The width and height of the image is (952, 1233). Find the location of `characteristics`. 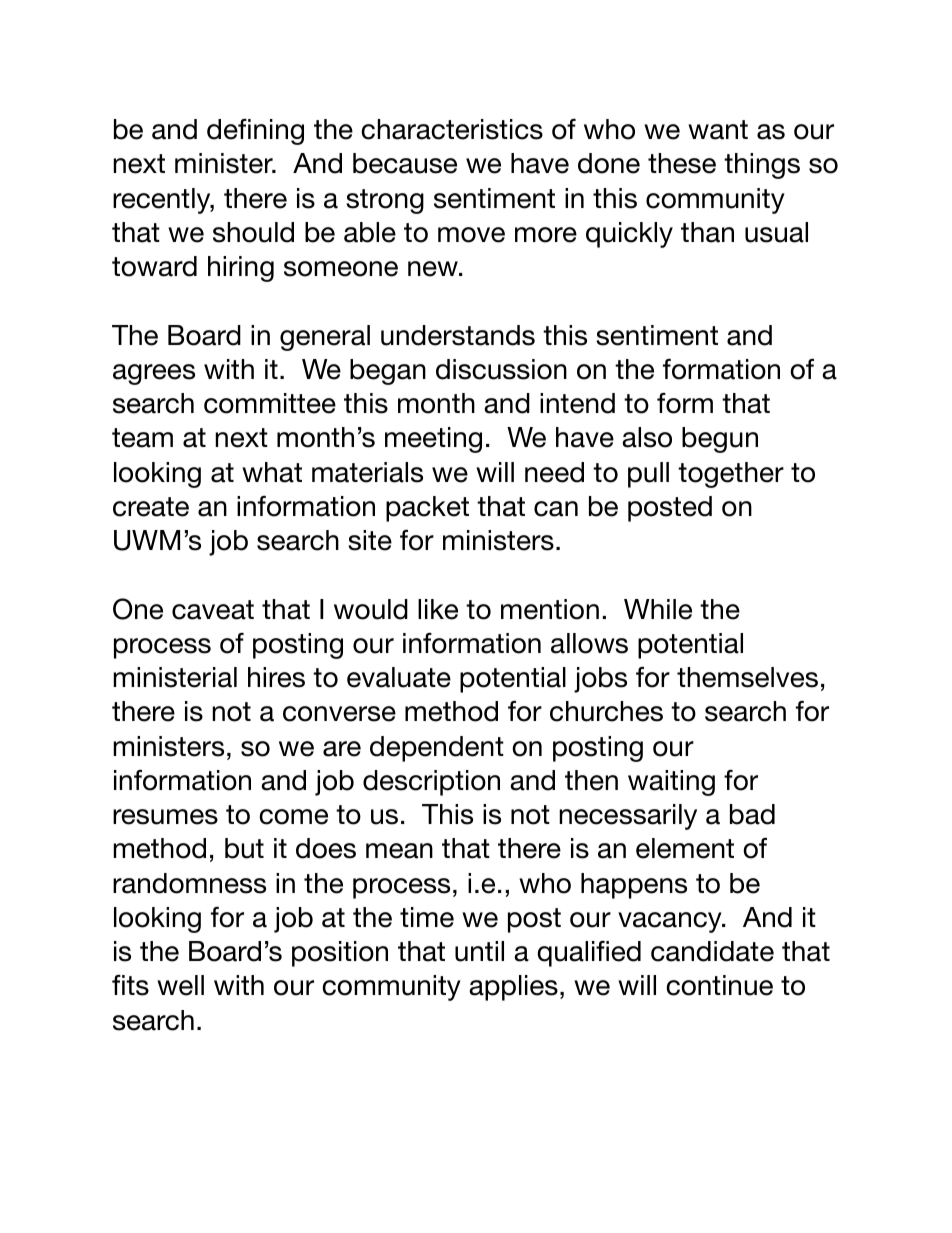

characteristics is located at coordinates (452, 129).
